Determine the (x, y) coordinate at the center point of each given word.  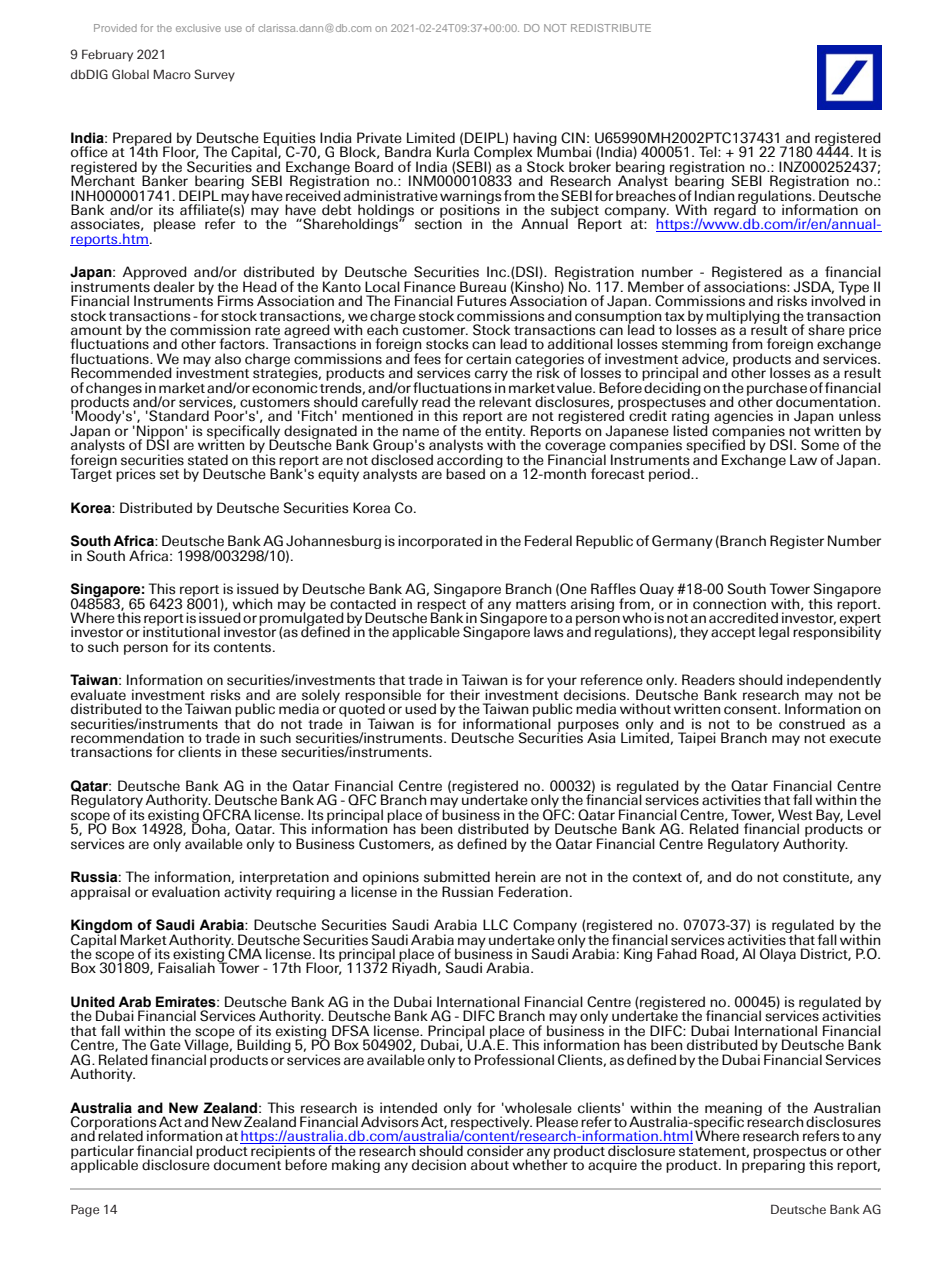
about (490, 1165)
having (535, 140)
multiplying (744, 318)
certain (488, 359)
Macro (172, 74)
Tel (709, 152)
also (228, 359)
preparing (773, 1165)
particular (102, 1153)
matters (541, 605)
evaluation (186, 892)
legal (774, 633)
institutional (181, 631)
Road (718, 954)
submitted (457, 877)
